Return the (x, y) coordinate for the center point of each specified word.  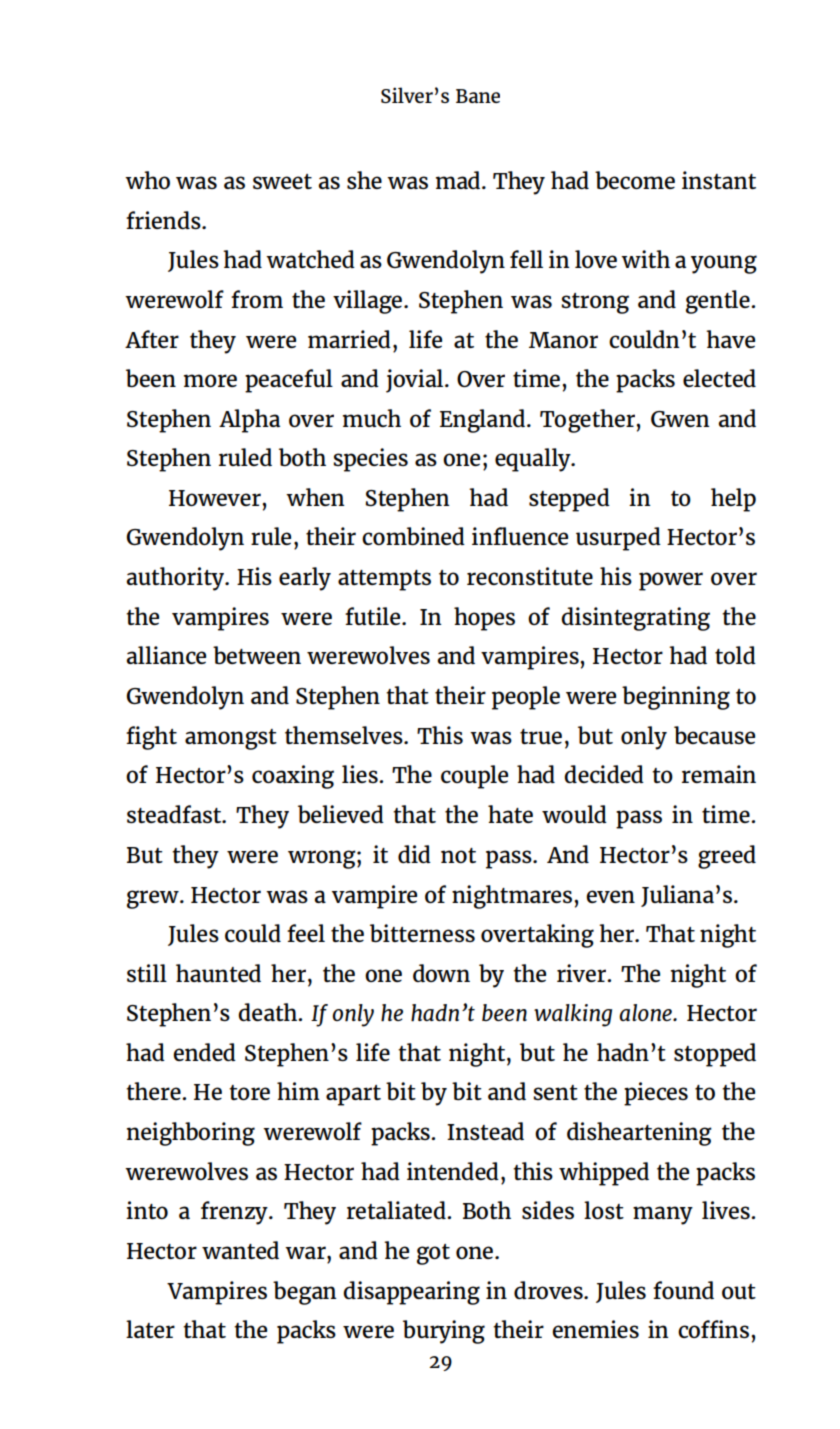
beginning (676, 698)
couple (474, 777)
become (635, 180)
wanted (240, 1250)
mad (458, 180)
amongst (231, 739)
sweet (282, 181)
